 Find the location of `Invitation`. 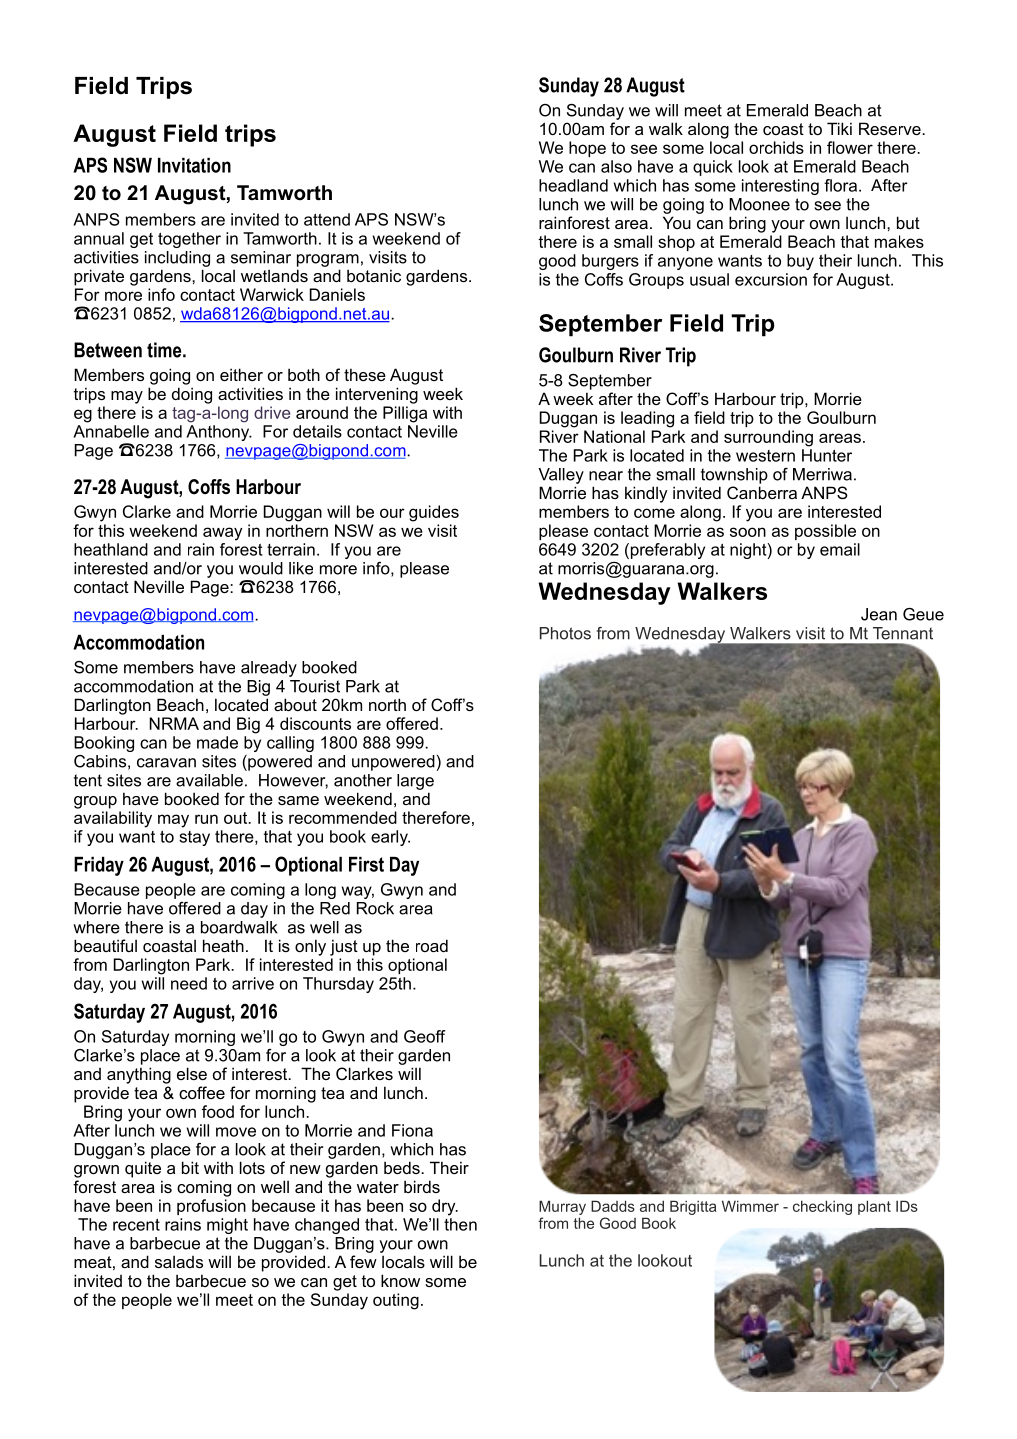

Invitation is located at coordinates (194, 165).
